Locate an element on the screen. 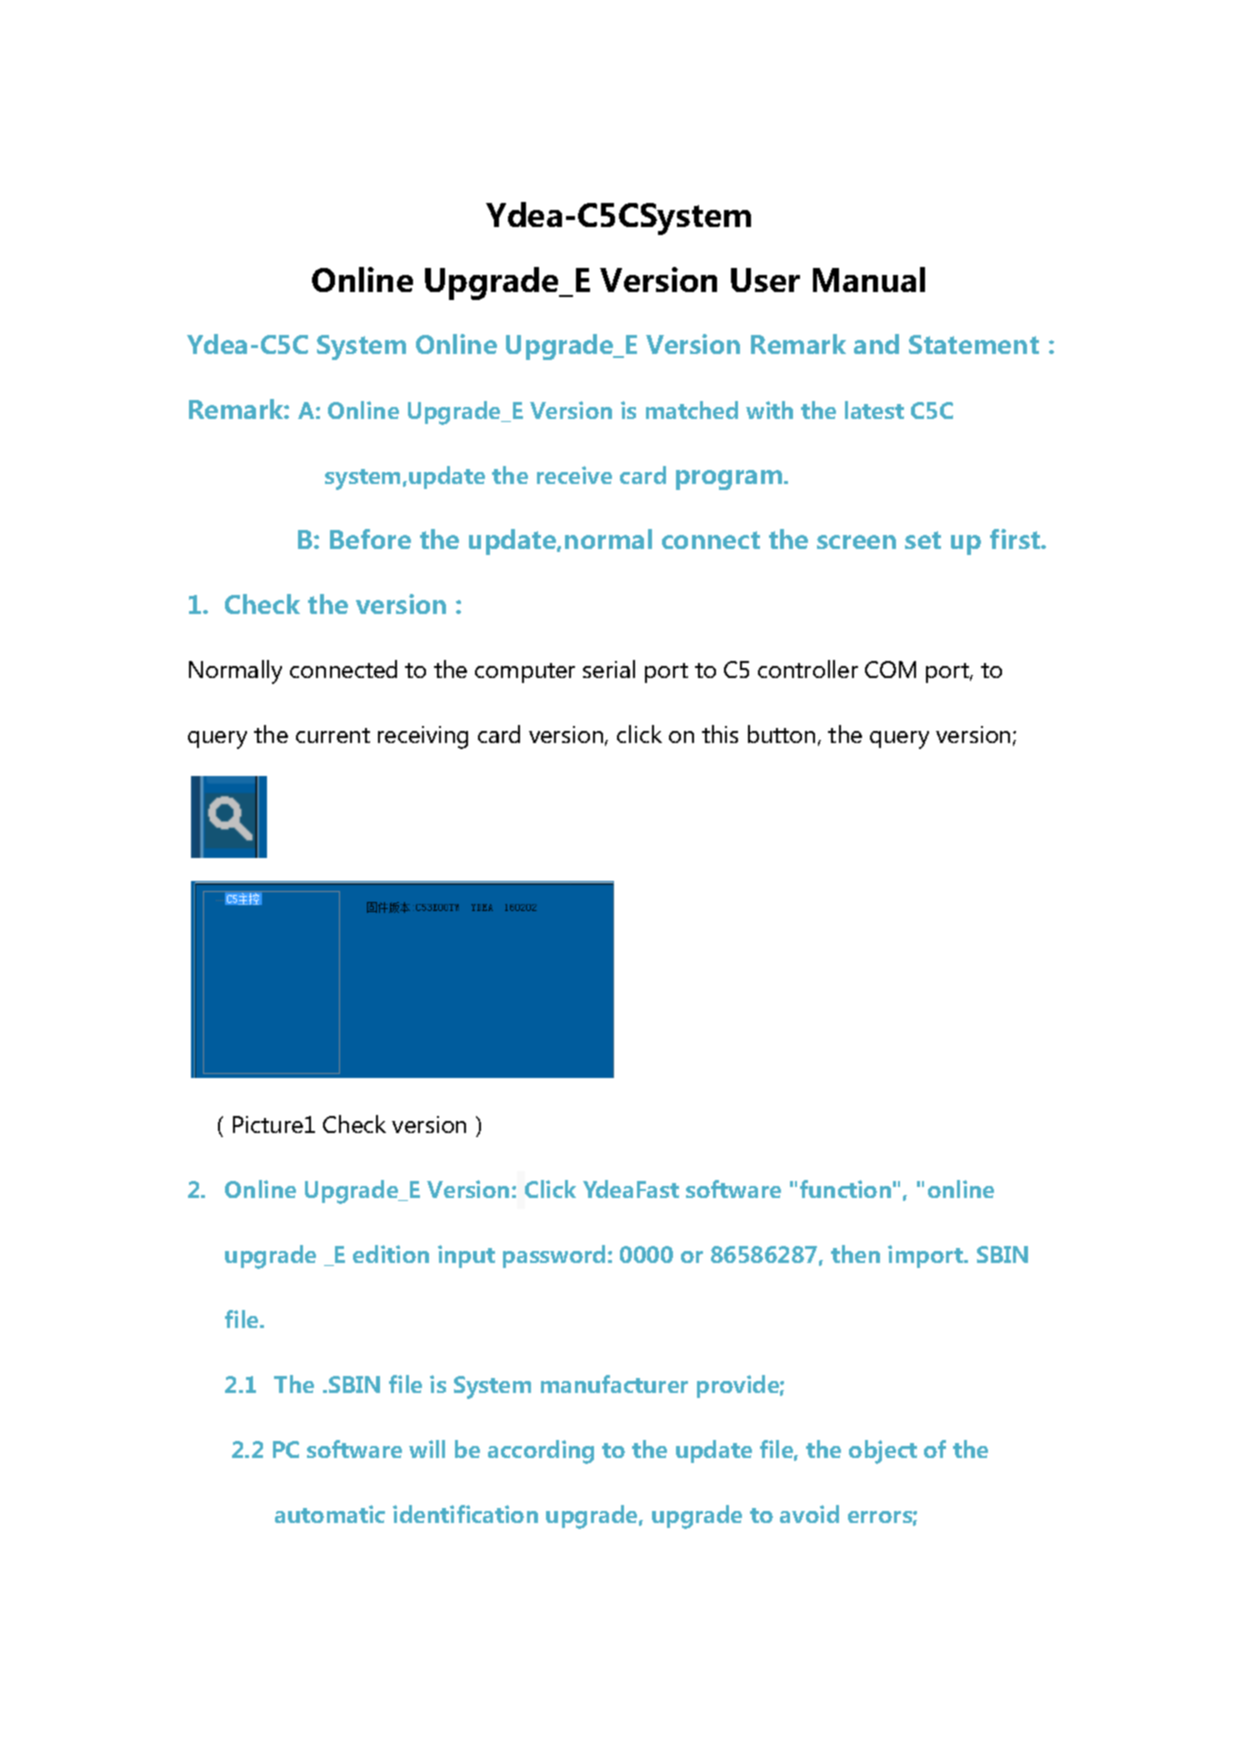 The width and height of the screenshot is (1240, 1754). will is located at coordinates (427, 1449).
